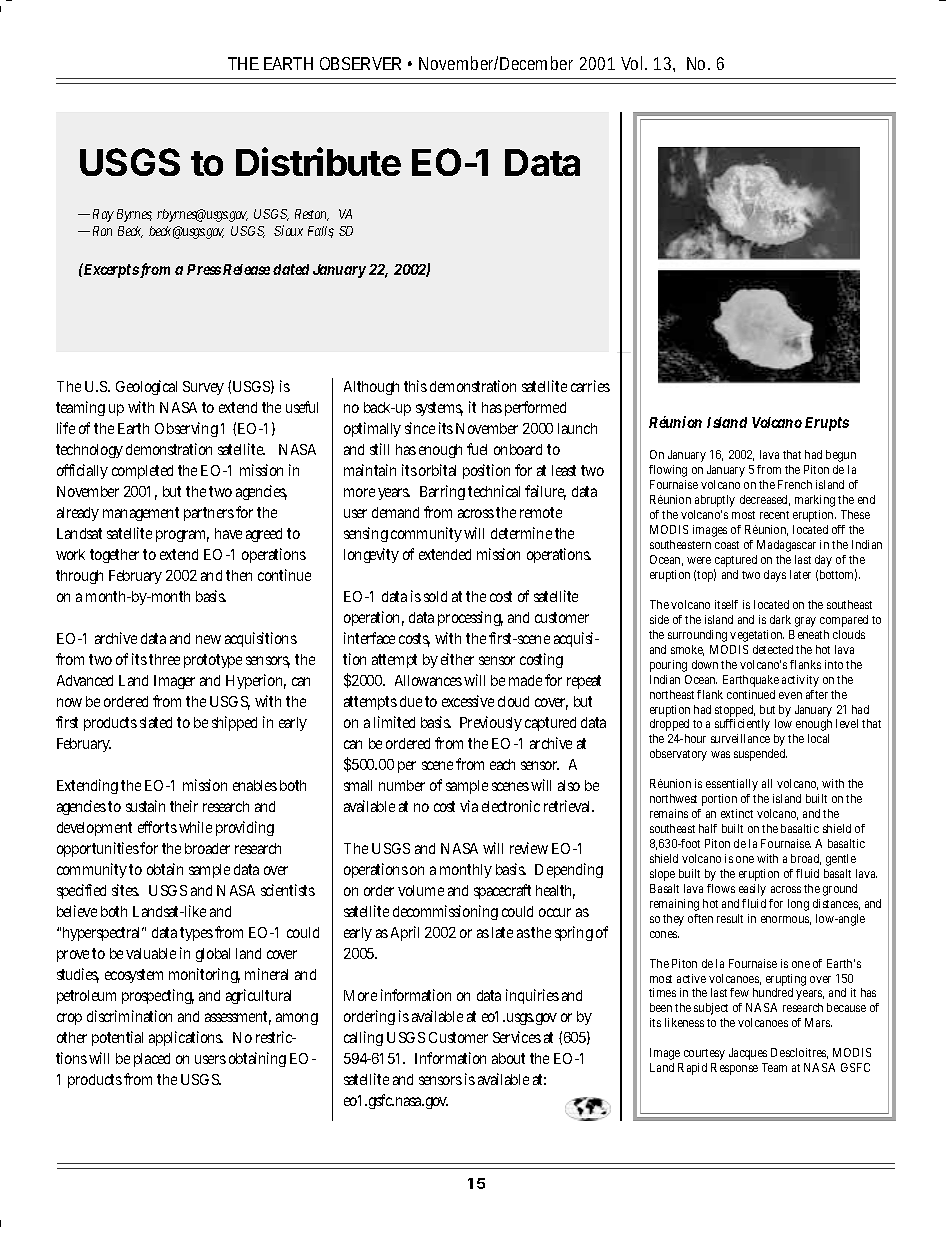 The height and width of the screenshot is (1233, 952). What do you see at coordinates (469, 806) in the screenshot?
I see `via` at bounding box center [469, 806].
